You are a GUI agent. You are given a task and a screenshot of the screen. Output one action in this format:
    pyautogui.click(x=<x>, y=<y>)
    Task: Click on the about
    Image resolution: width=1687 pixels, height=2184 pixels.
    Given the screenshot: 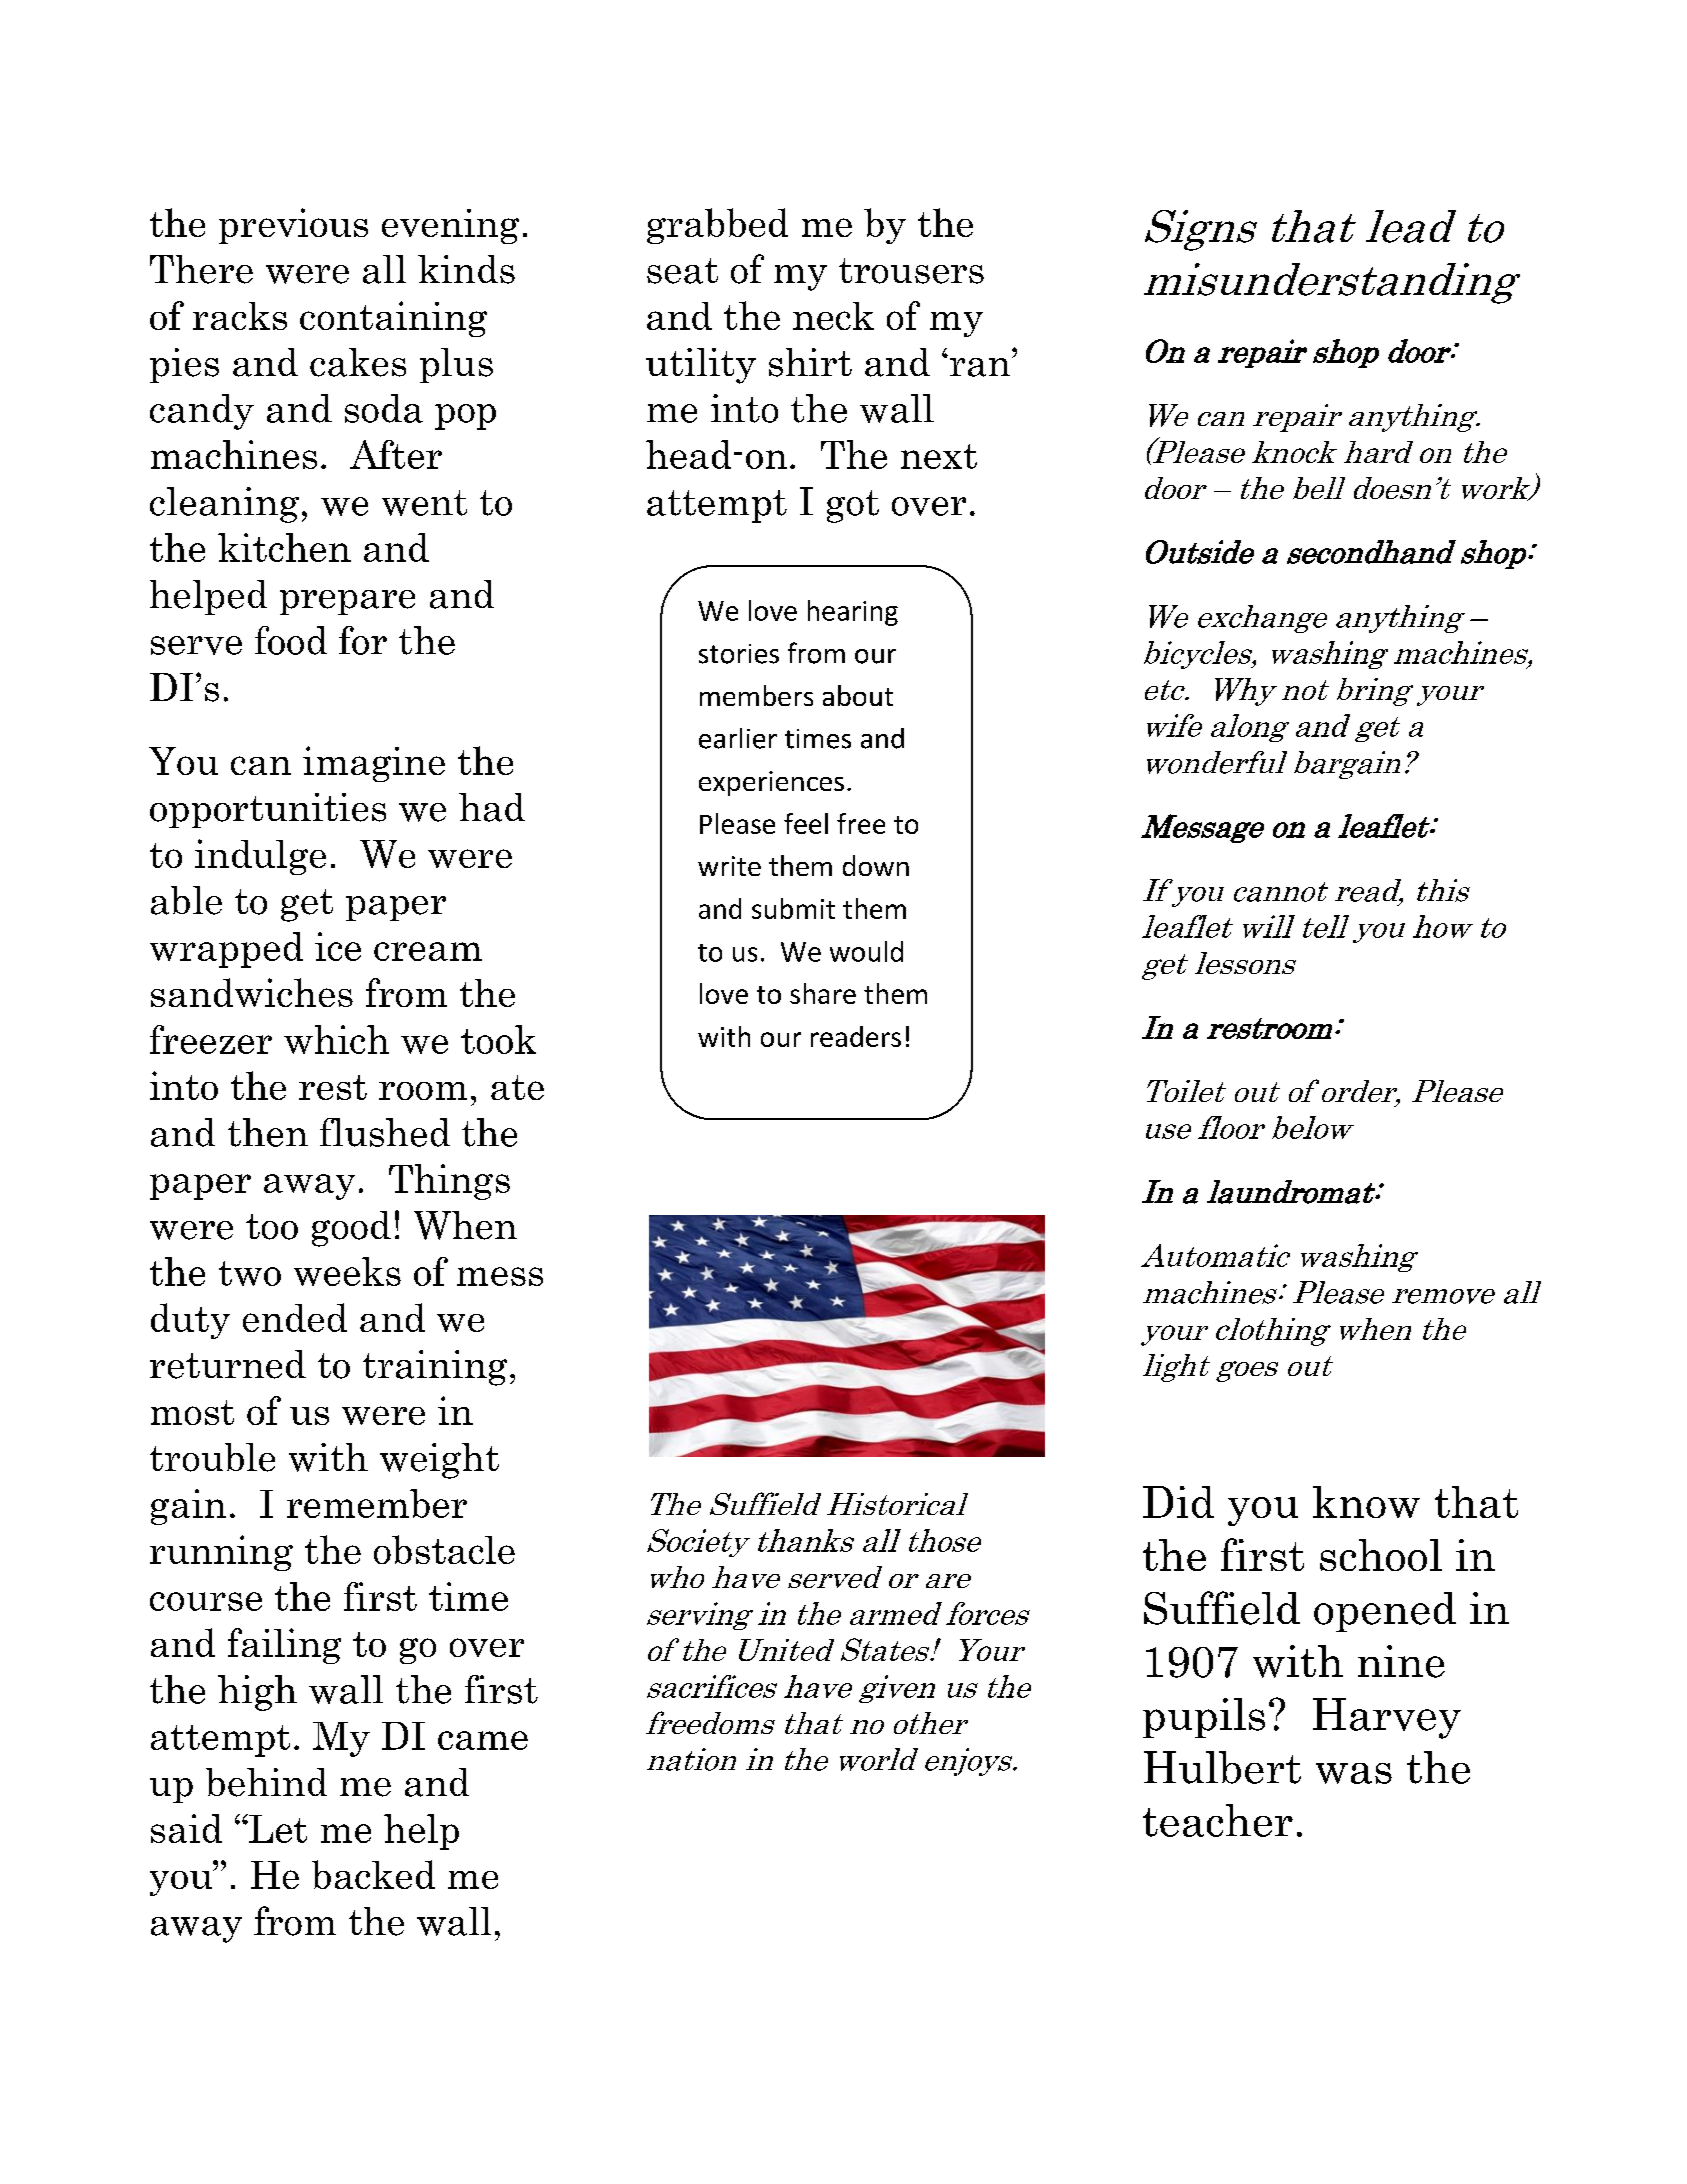 What is the action you would take?
    pyautogui.click(x=858, y=695)
